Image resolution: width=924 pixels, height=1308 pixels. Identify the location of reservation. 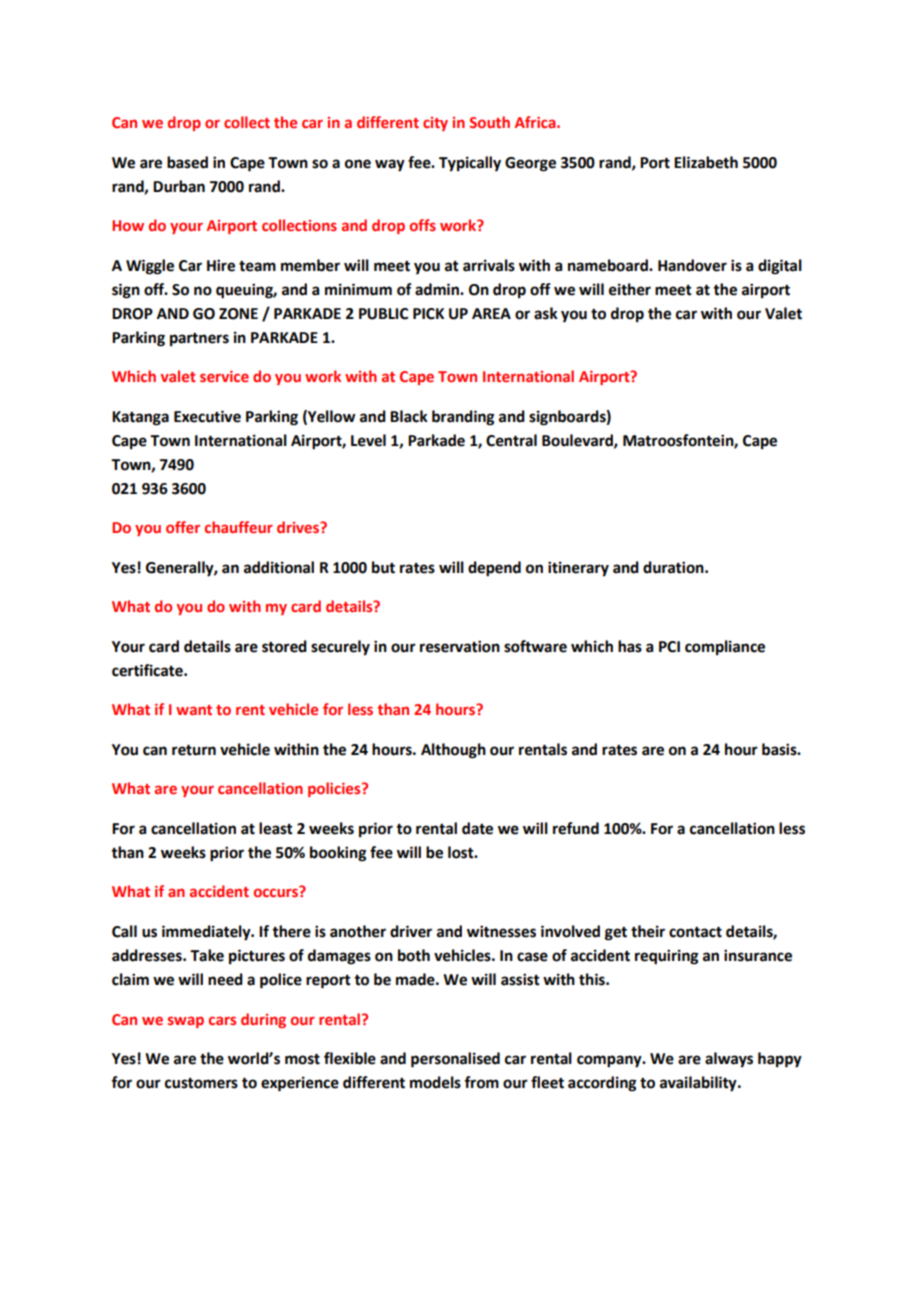
(460, 646).
